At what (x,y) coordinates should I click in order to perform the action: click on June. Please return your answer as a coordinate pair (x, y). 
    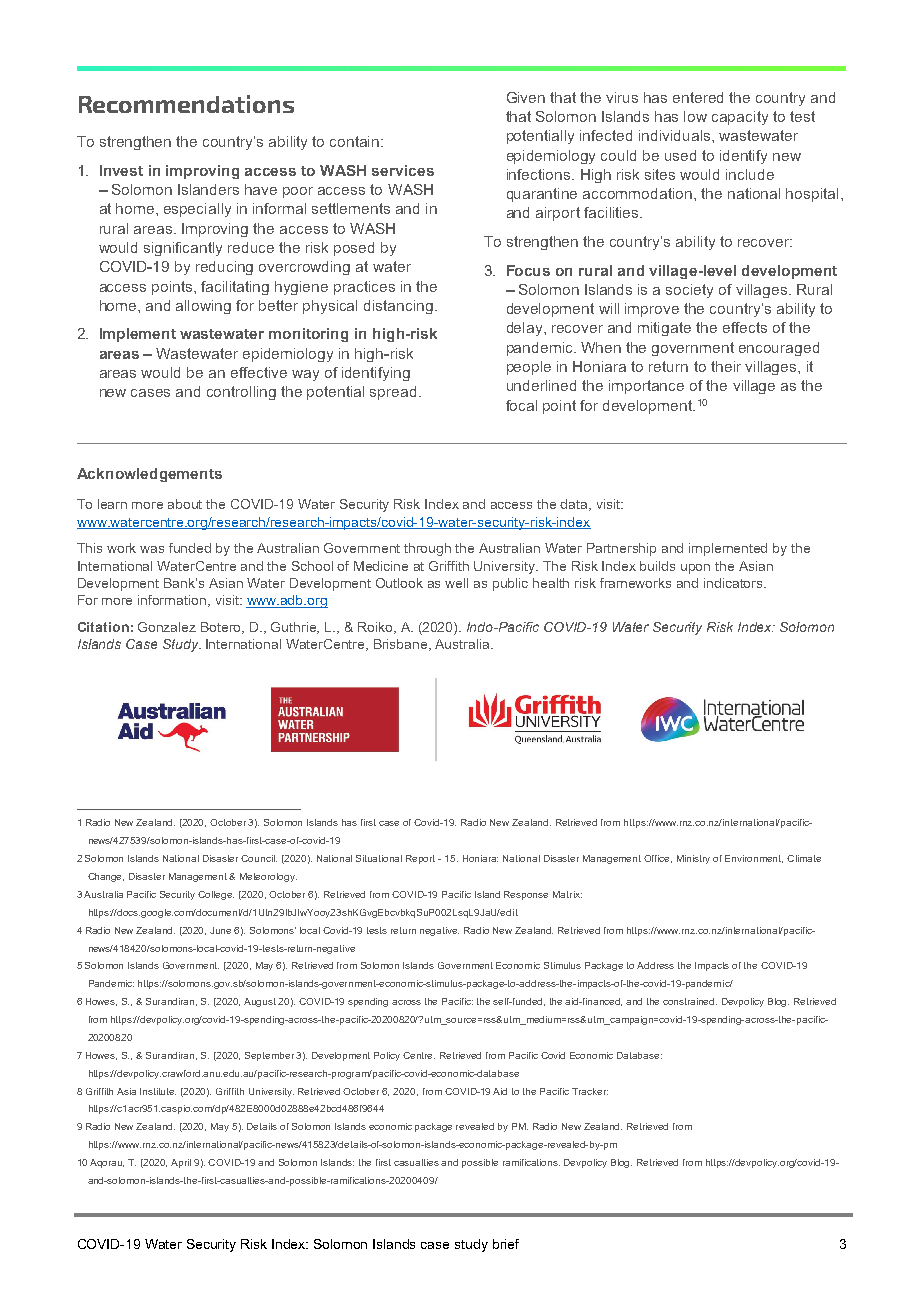
    Looking at the image, I should click on (220, 930).
